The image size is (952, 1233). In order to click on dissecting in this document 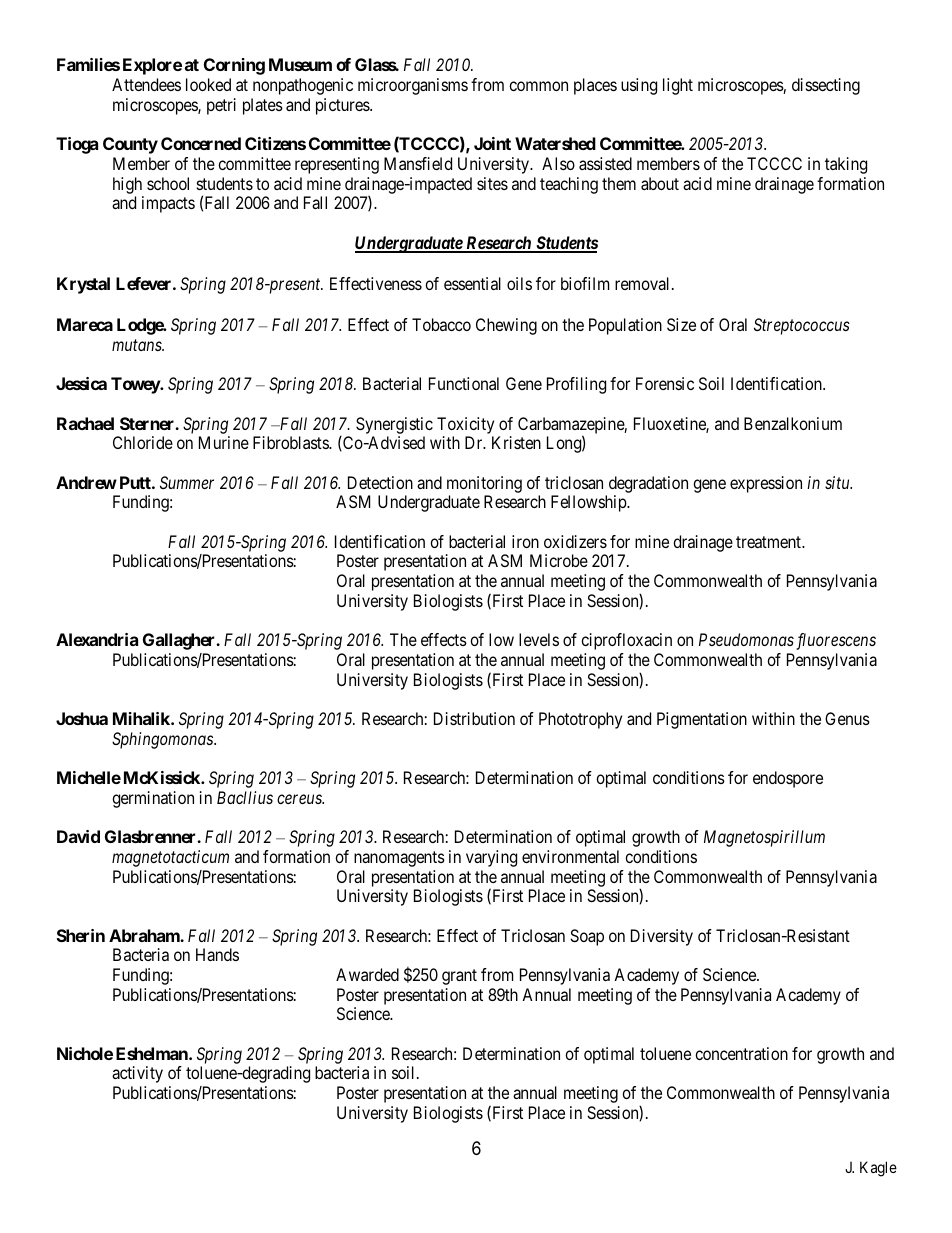, I will do `click(826, 86)`.
